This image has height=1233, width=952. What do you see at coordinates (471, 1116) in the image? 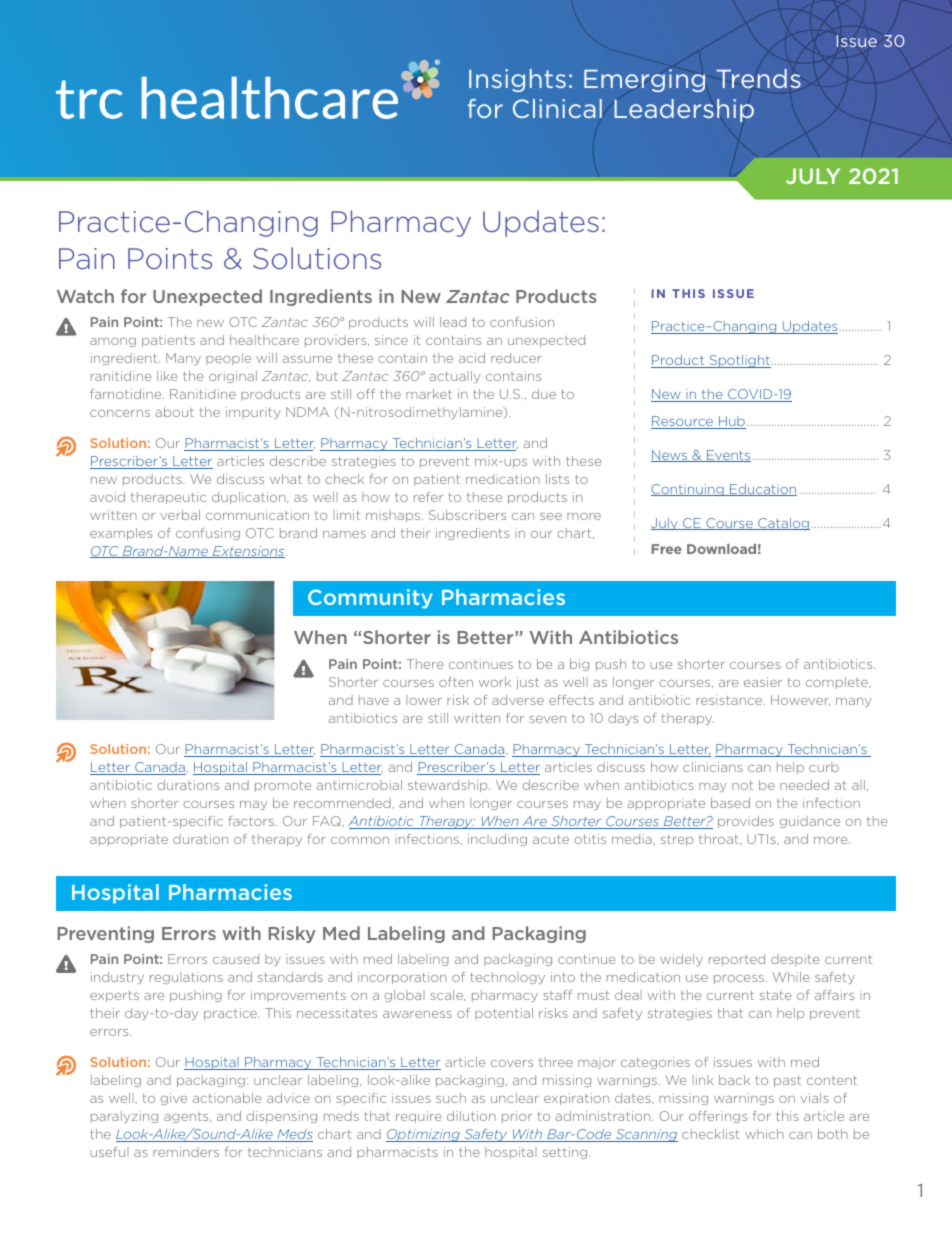
I see `dilution` at bounding box center [471, 1116].
